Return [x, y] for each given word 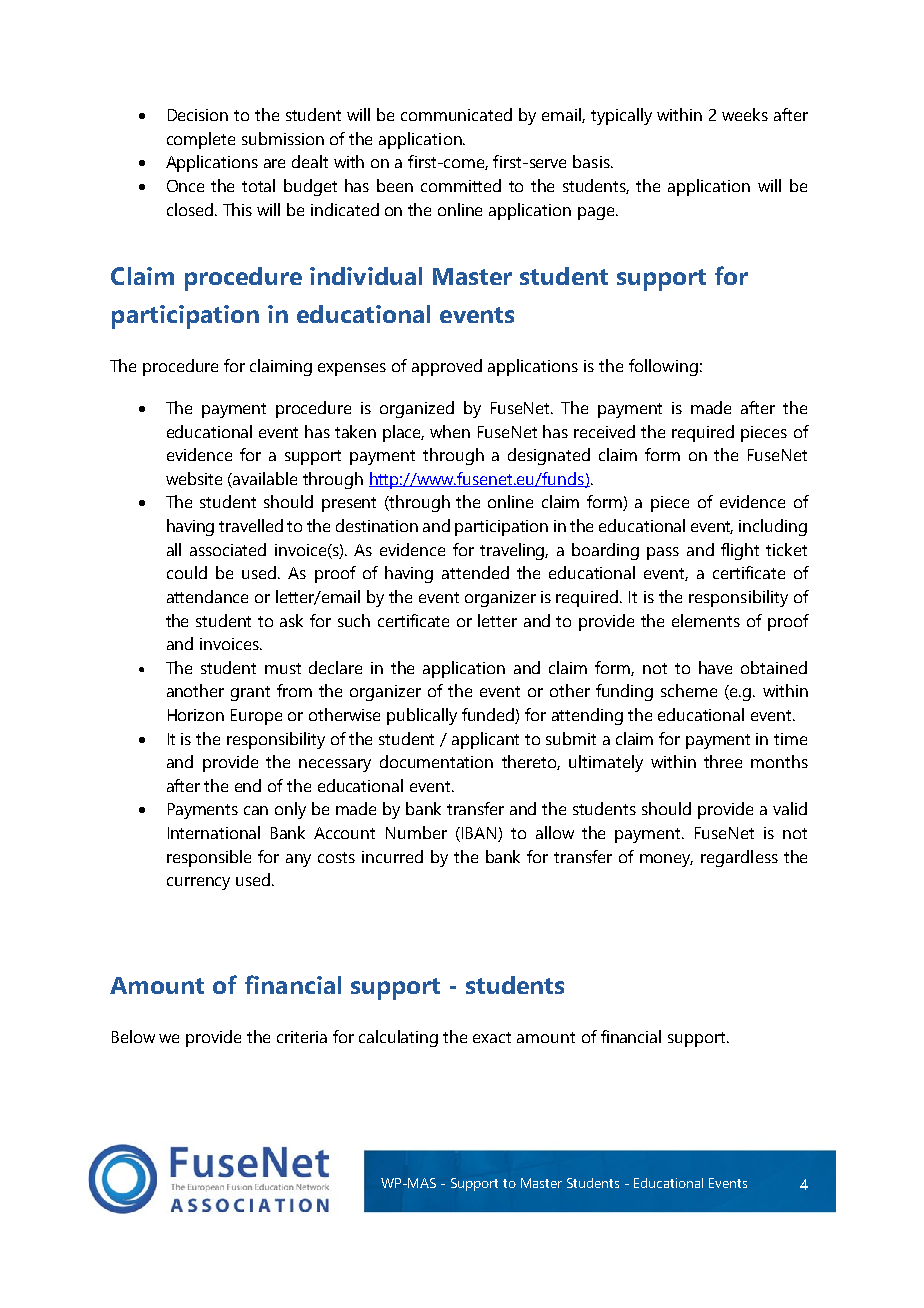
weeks [745, 114]
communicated [456, 114]
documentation [436, 761]
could [187, 572]
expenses [352, 369]
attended [475, 572]
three [723, 761]
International [214, 832]
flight [740, 551]
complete [201, 140]
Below [133, 1036]
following [663, 367]
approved [447, 367]
